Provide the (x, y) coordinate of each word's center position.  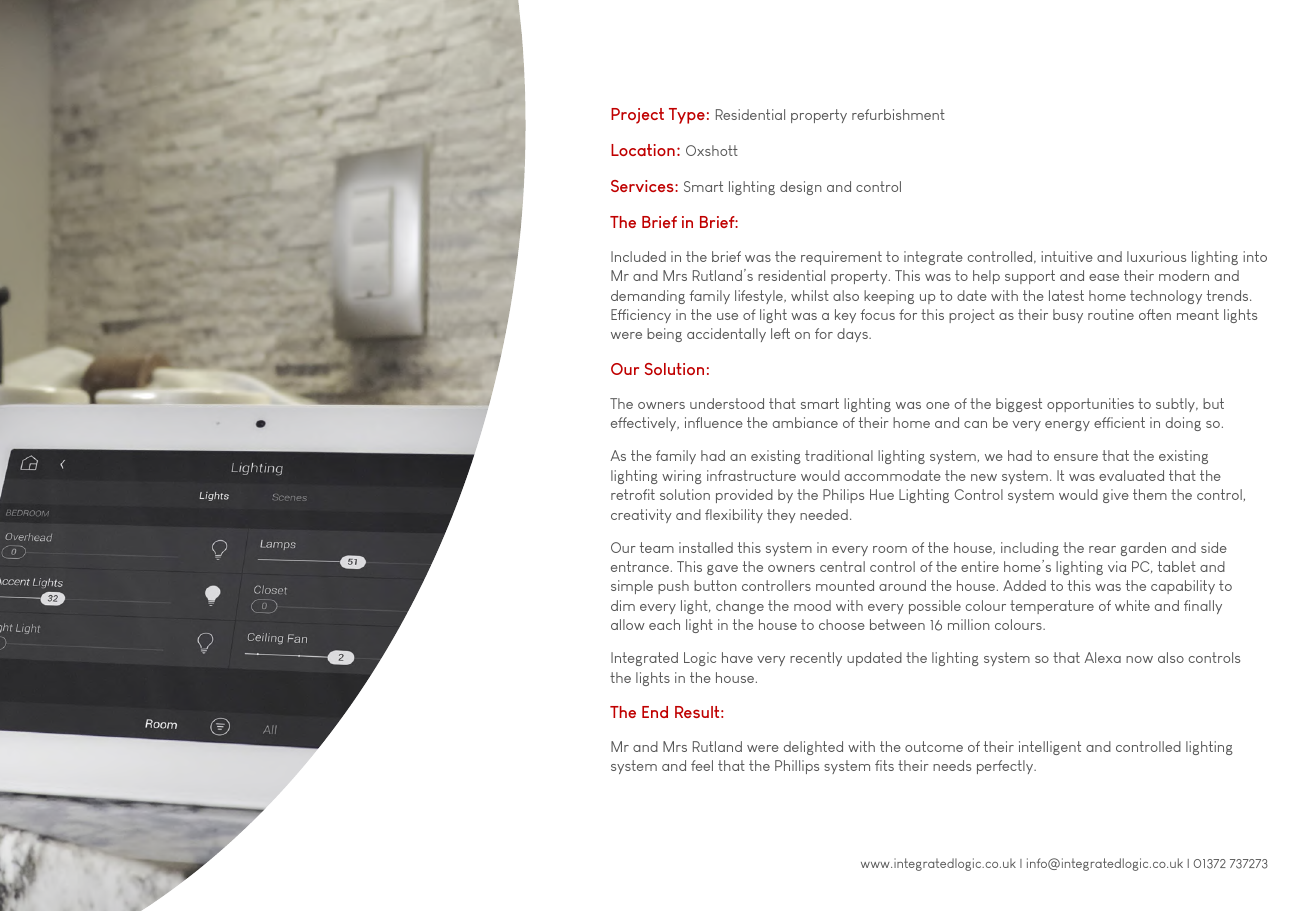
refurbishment (898, 114)
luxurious (1156, 256)
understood (727, 403)
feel (702, 765)
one (938, 405)
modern (1184, 275)
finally (1203, 607)
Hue (882, 494)
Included (638, 256)
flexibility (734, 516)
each (664, 624)
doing (1183, 424)
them (1150, 494)
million (969, 624)
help (986, 277)
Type (687, 116)
